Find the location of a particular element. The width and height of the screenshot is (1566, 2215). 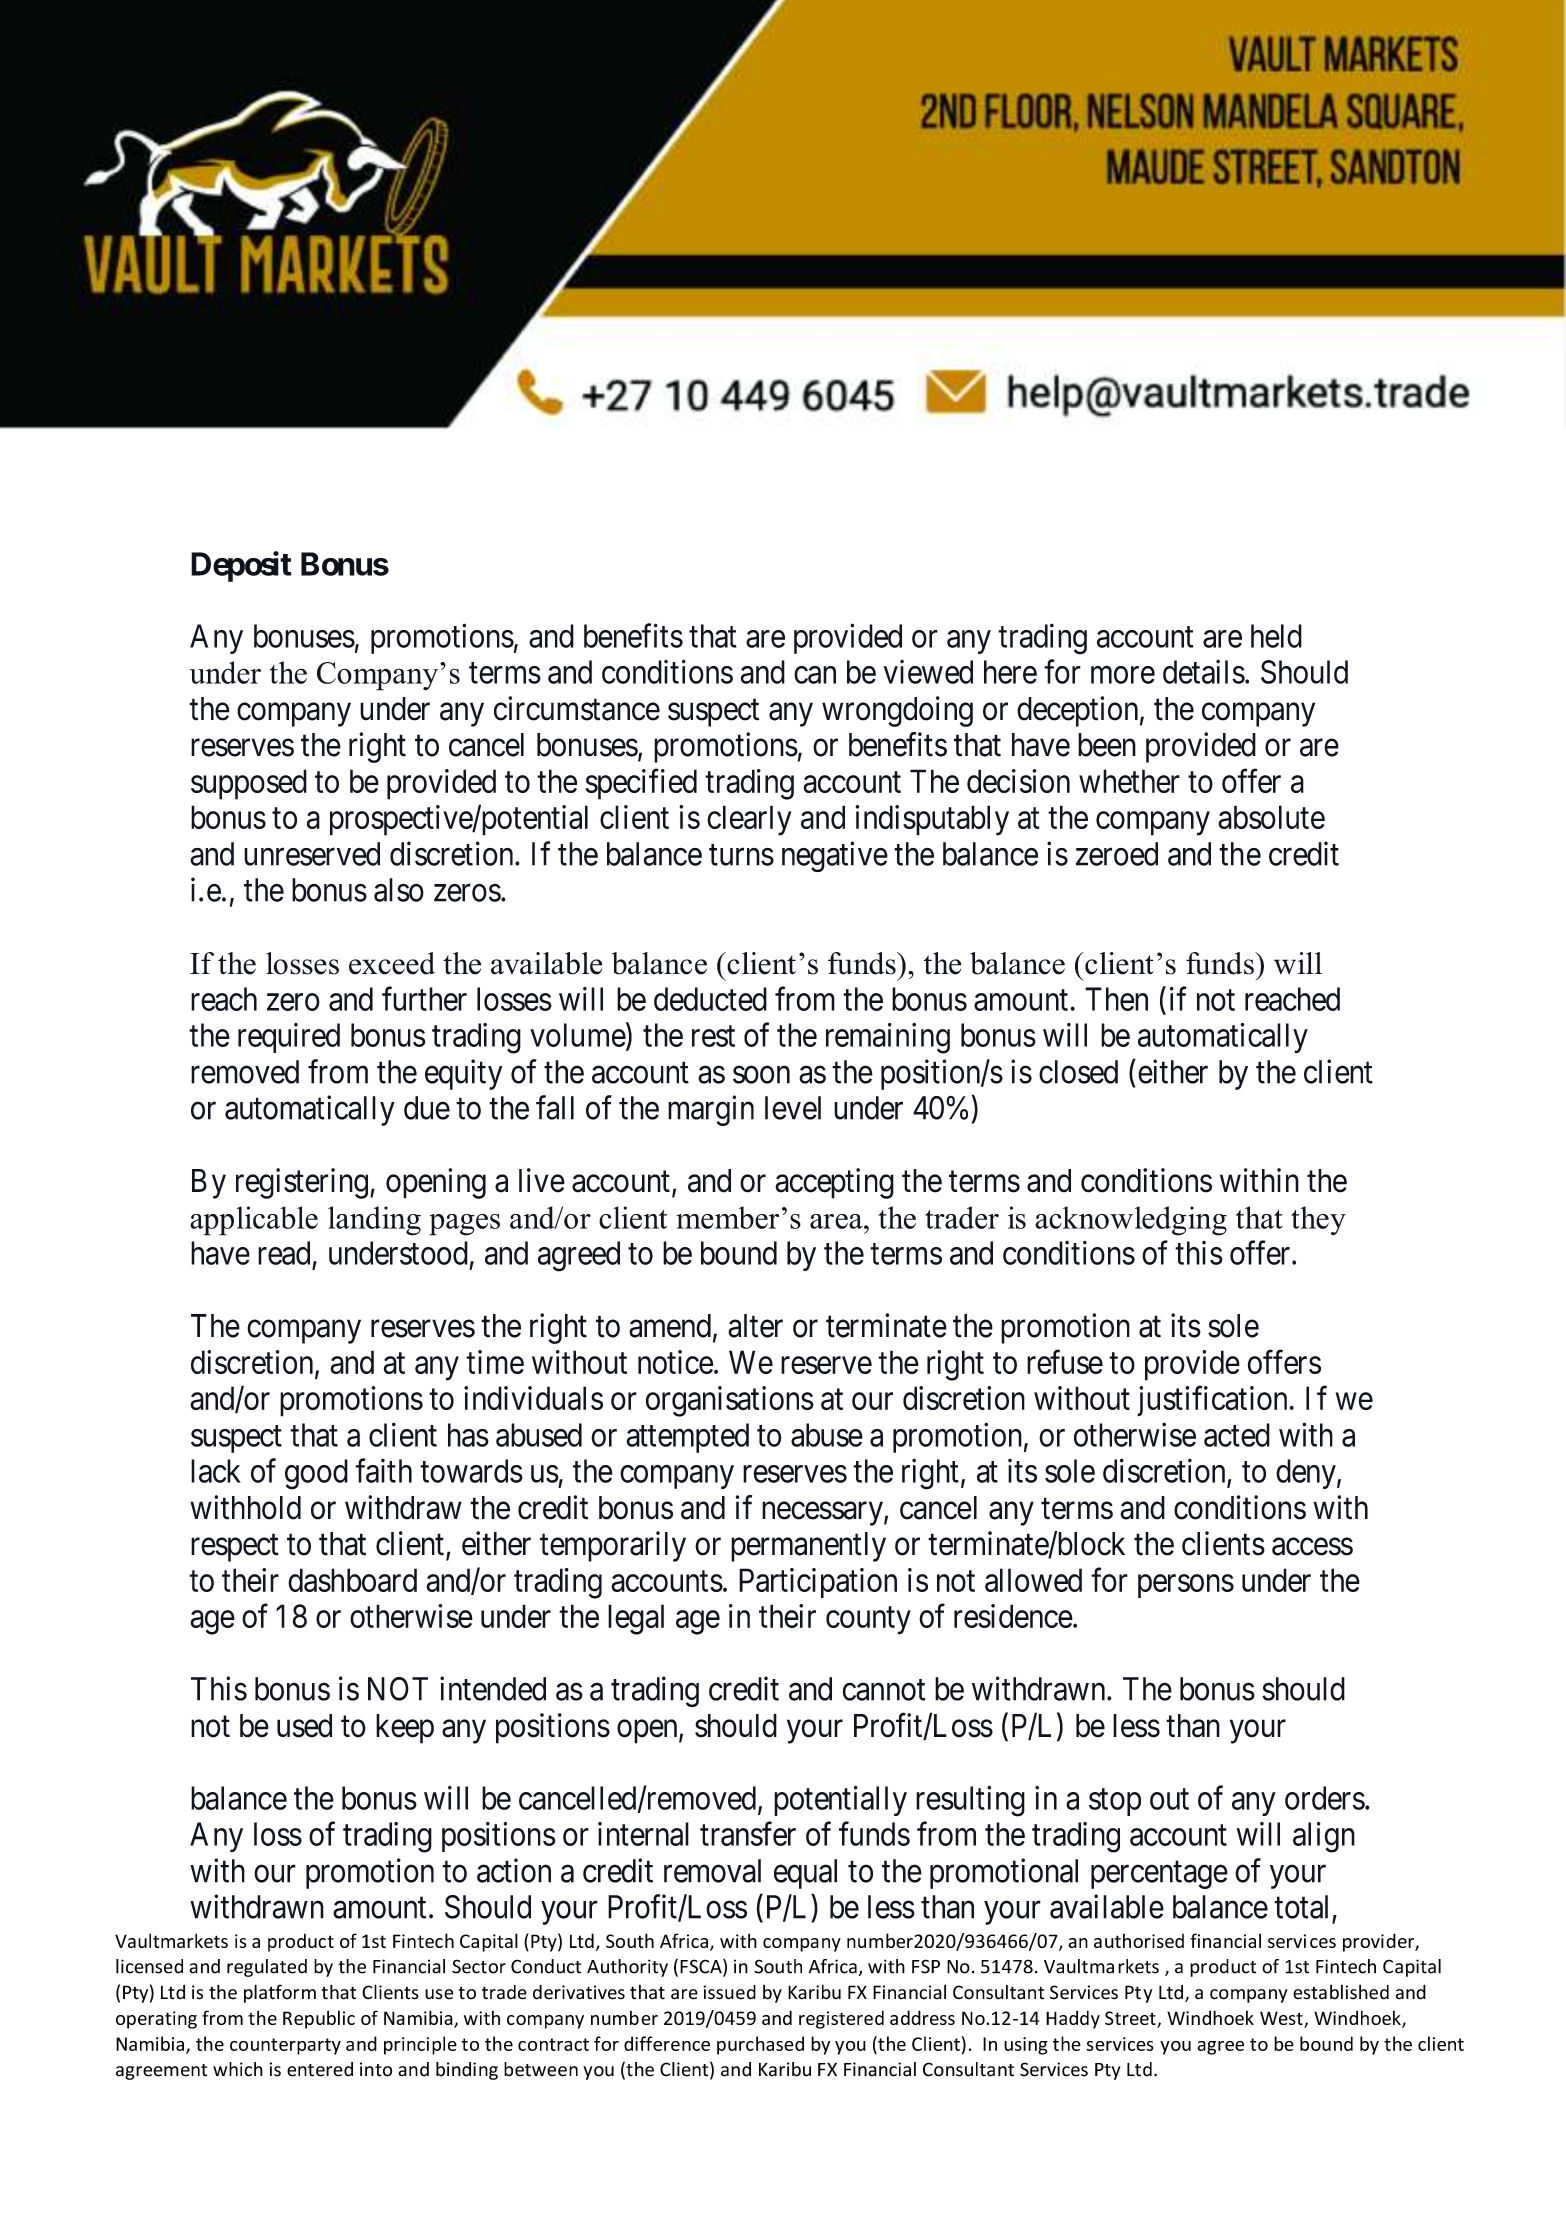

soon is located at coordinates (761, 1075).
